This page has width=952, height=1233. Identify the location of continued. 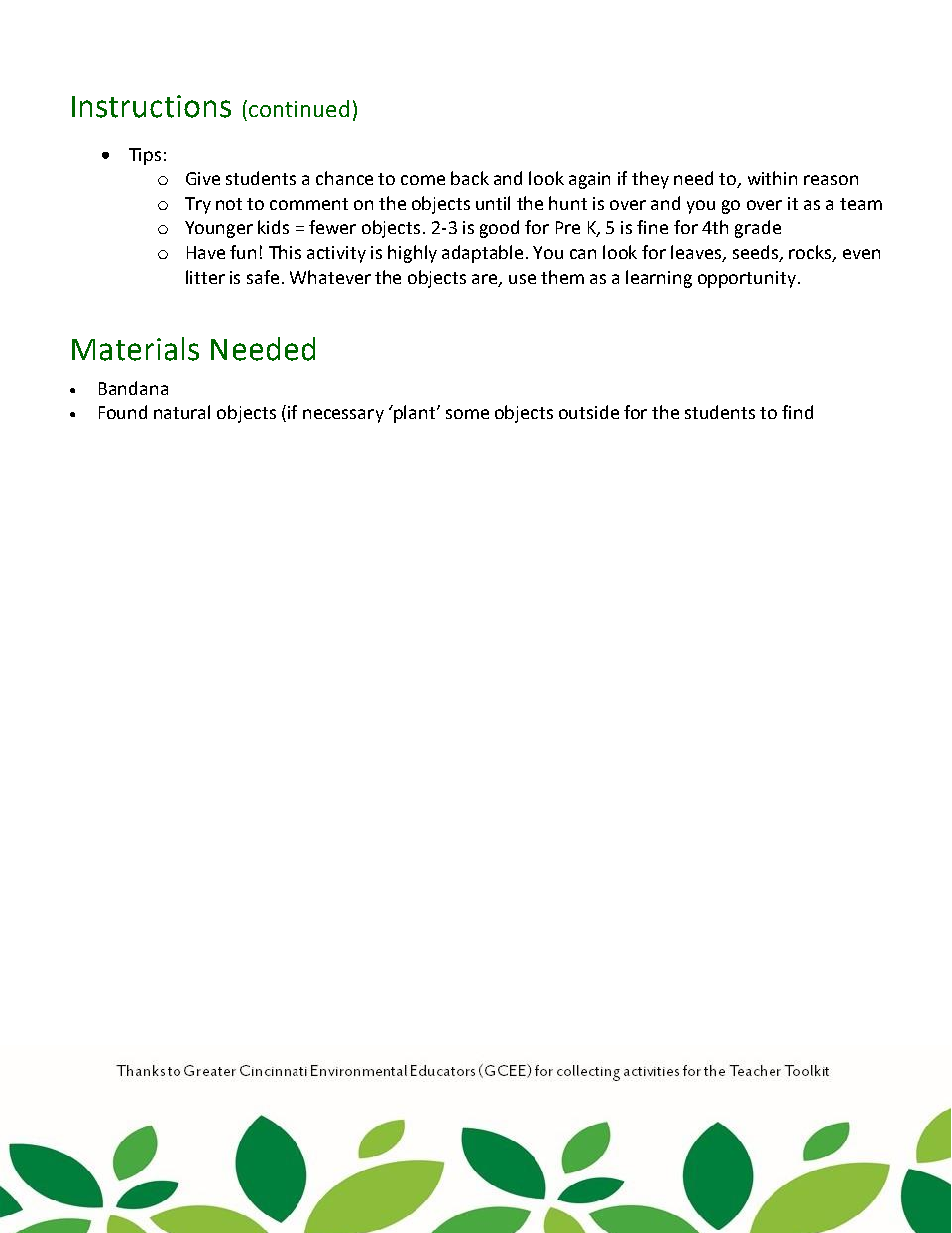
(299, 108).
